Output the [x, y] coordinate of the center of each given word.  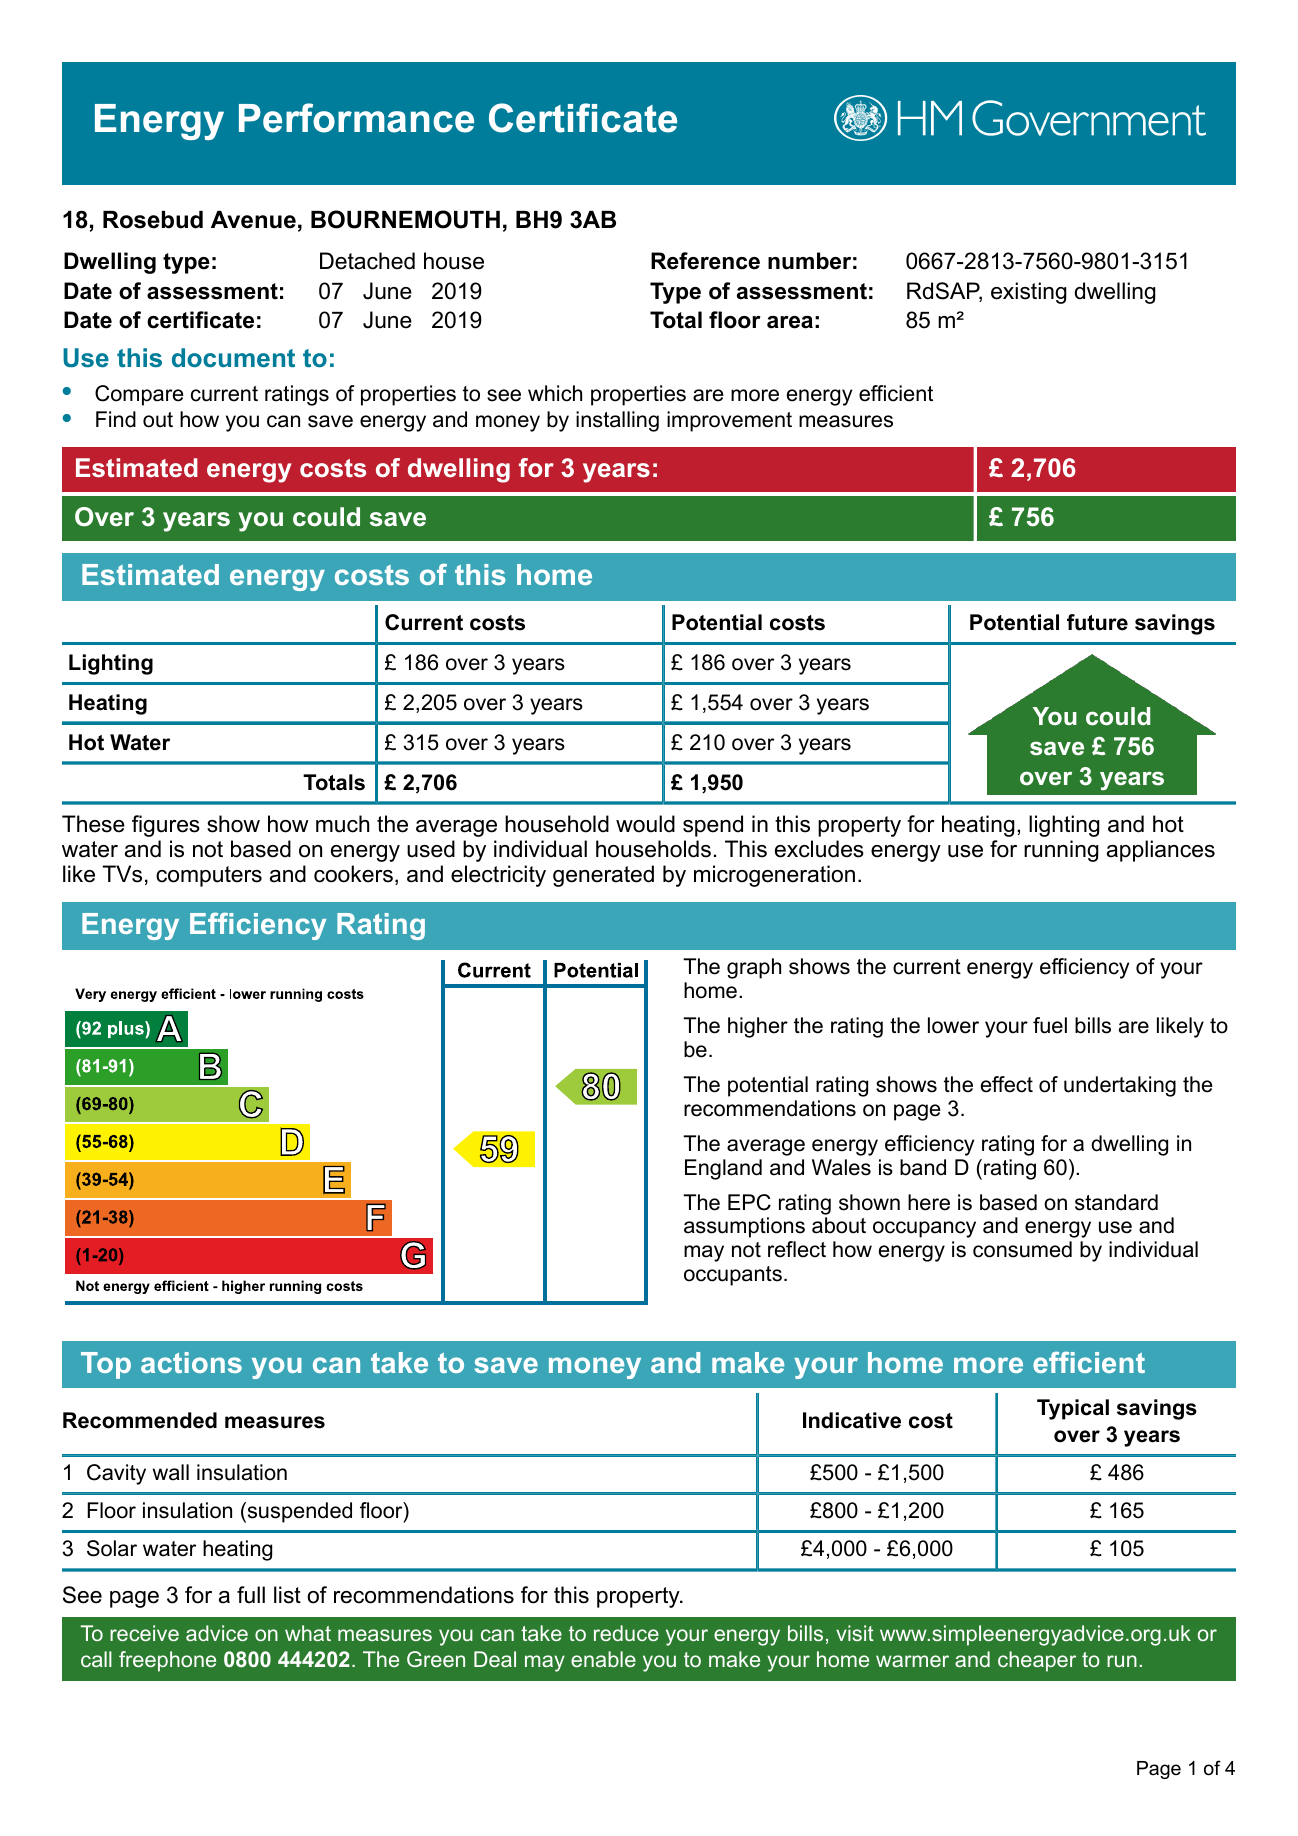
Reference [705, 261]
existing [1029, 293]
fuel [1050, 1025]
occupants [733, 1276]
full [251, 1595]
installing [617, 421]
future [1097, 622]
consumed [1022, 1249]
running [1061, 851]
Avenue [253, 220]
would [645, 824]
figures [166, 826]
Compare [139, 395]
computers [209, 876]
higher [758, 1027]
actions [191, 1362]
